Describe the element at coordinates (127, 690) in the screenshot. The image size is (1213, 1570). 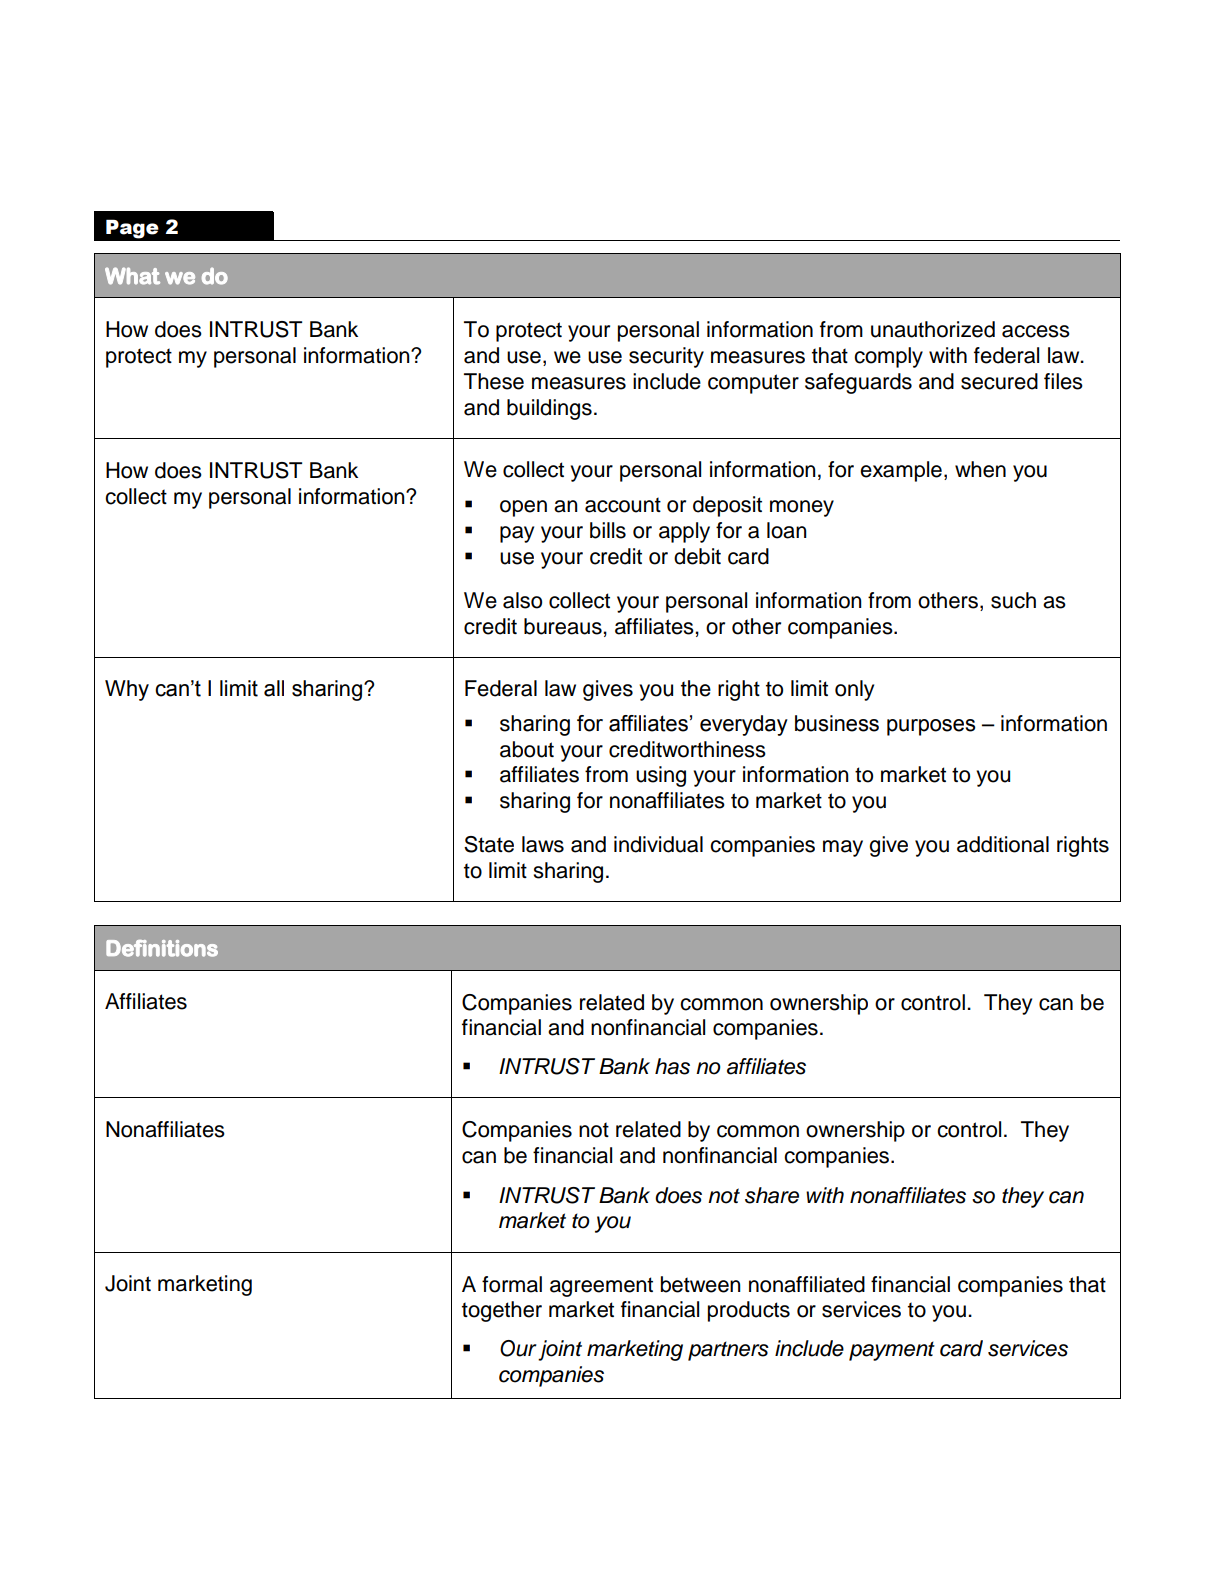
I see `Why` at that location.
